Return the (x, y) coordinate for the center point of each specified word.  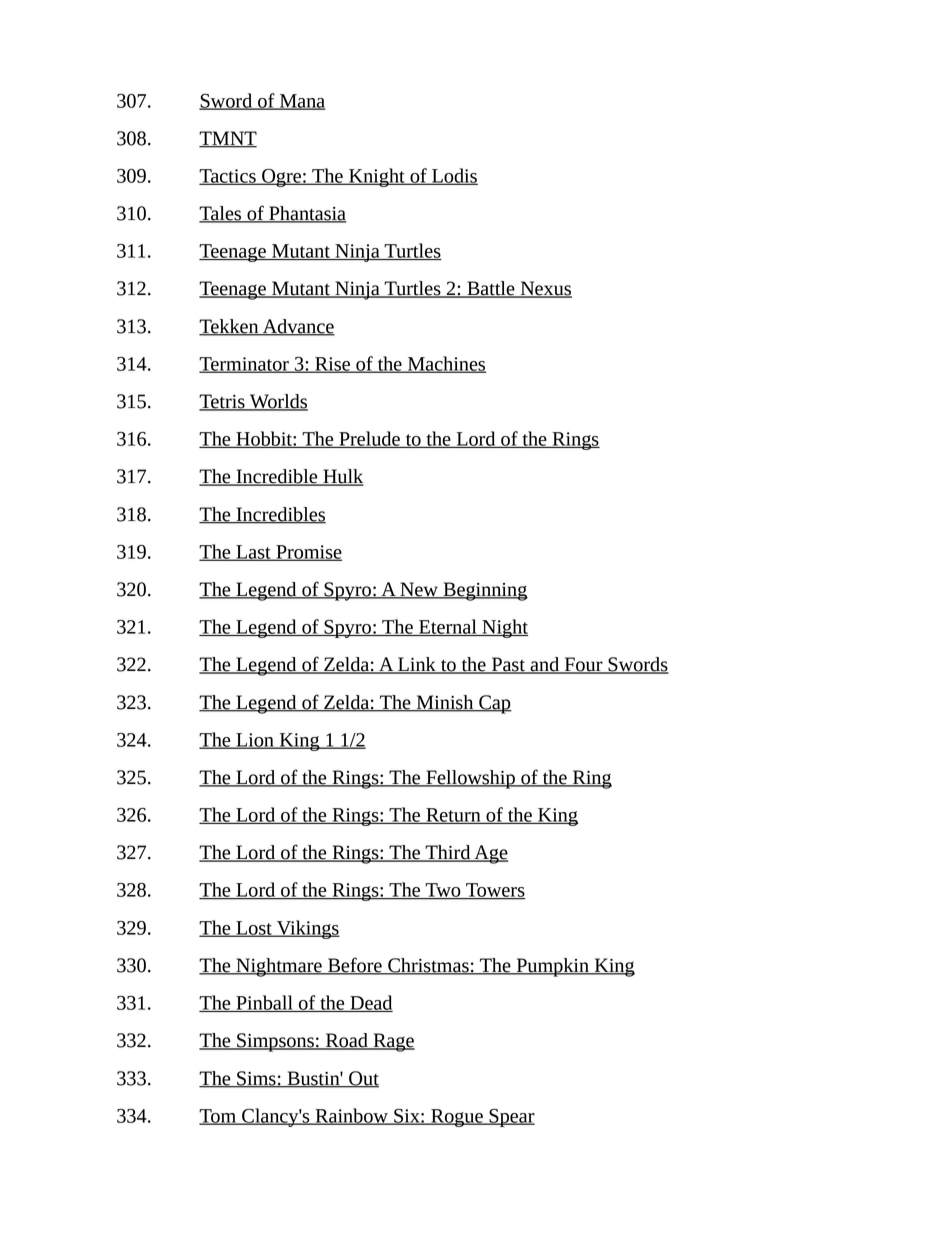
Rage (393, 1042)
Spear (511, 1118)
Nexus (545, 289)
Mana (301, 102)
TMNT (228, 139)
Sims (256, 1079)
